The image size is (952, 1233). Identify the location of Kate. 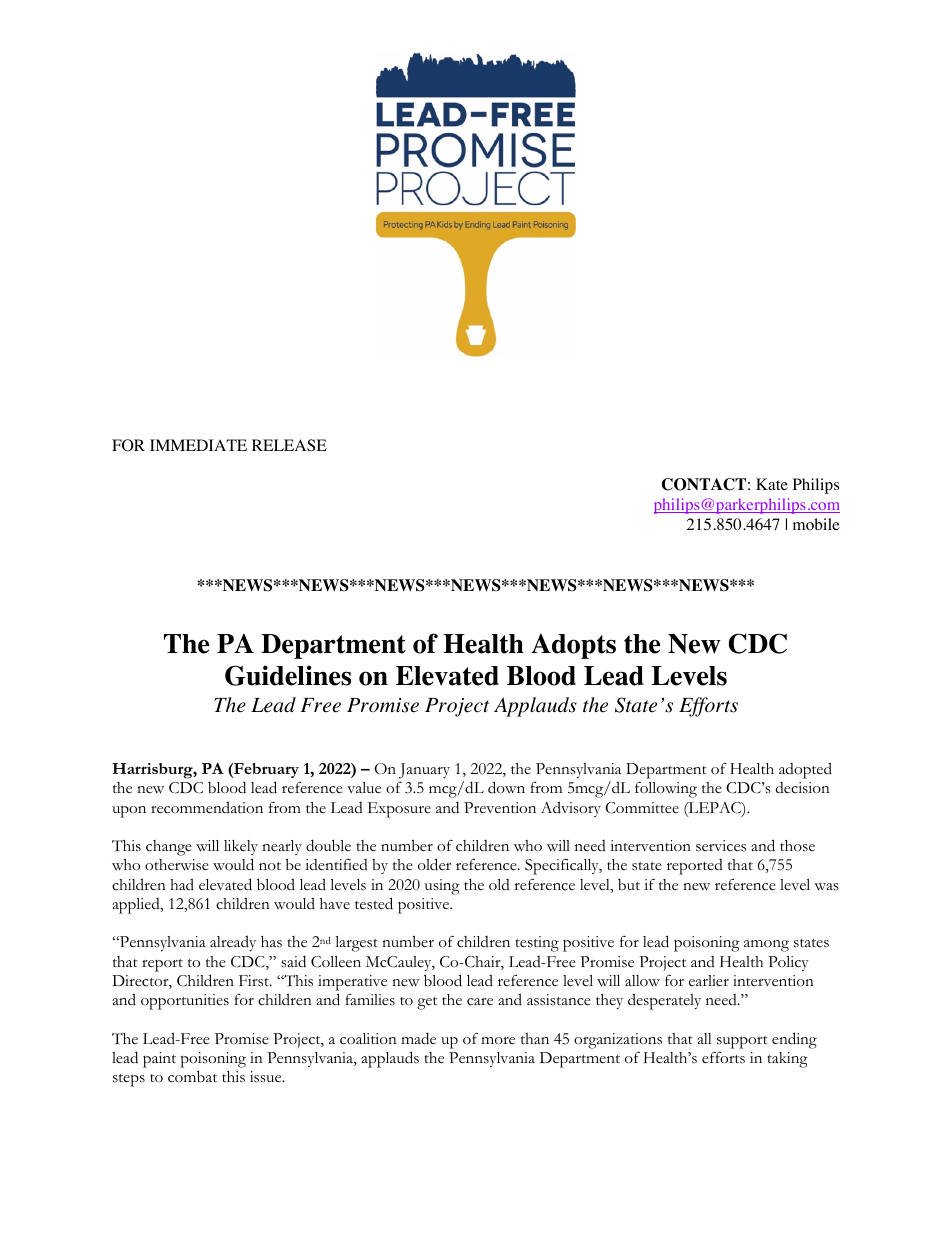
(772, 484).
